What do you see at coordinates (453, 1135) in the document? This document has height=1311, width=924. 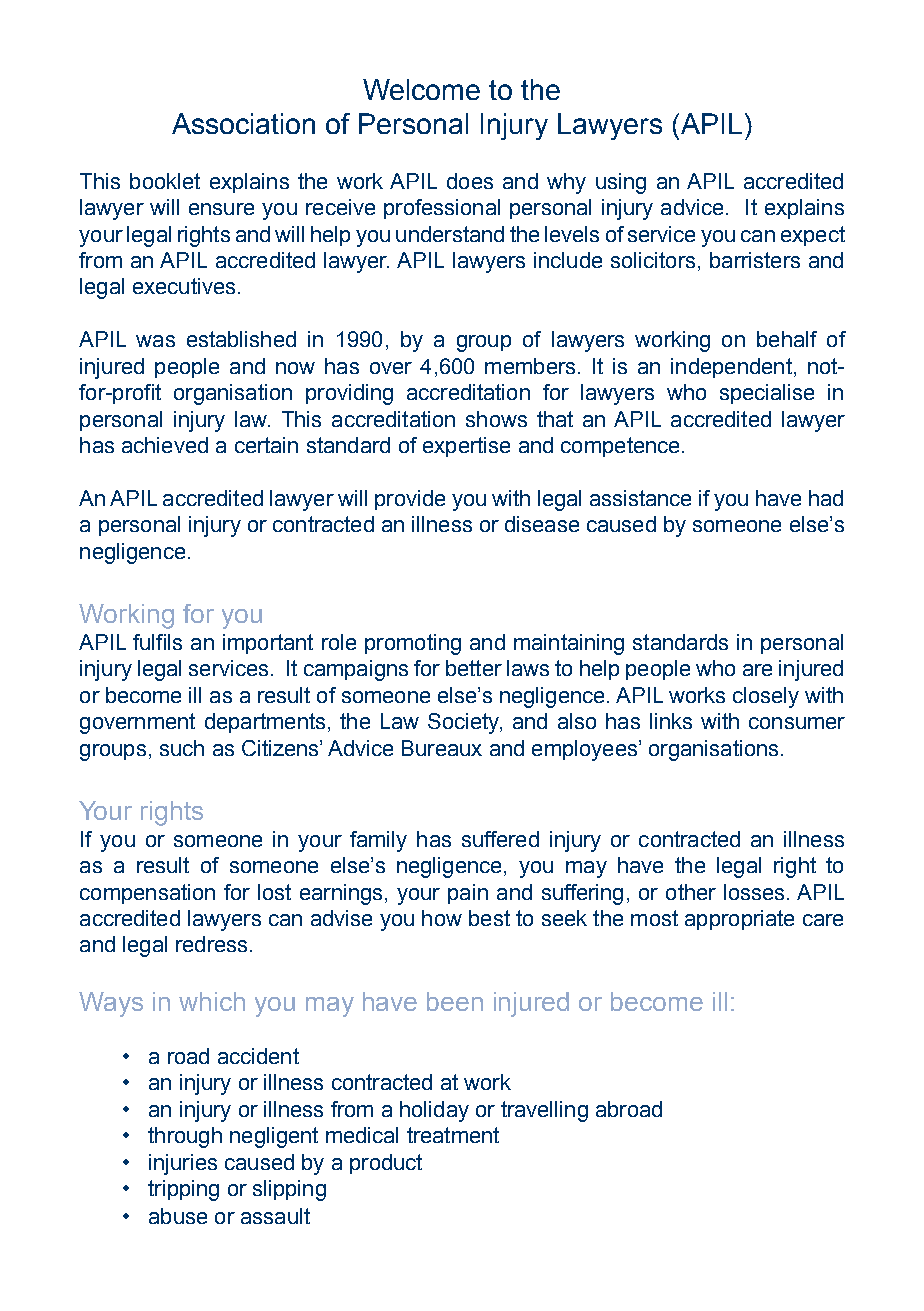 I see `treatment` at bounding box center [453, 1135].
